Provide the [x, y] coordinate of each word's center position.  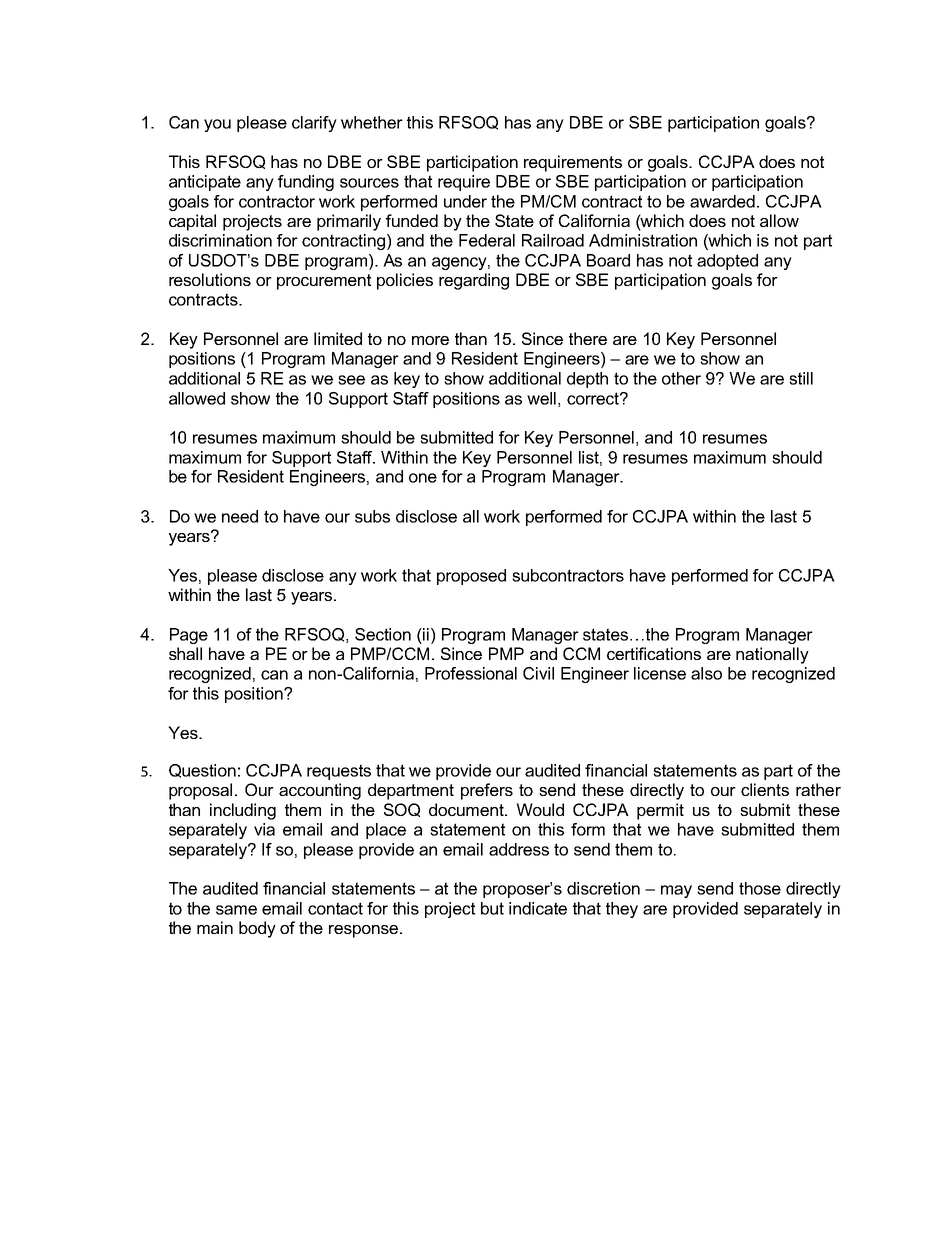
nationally [772, 655]
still [801, 378]
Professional [471, 673]
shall [185, 653]
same [236, 910]
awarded [722, 201]
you [217, 125]
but [492, 908]
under [465, 201]
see [351, 380]
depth [587, 380]
